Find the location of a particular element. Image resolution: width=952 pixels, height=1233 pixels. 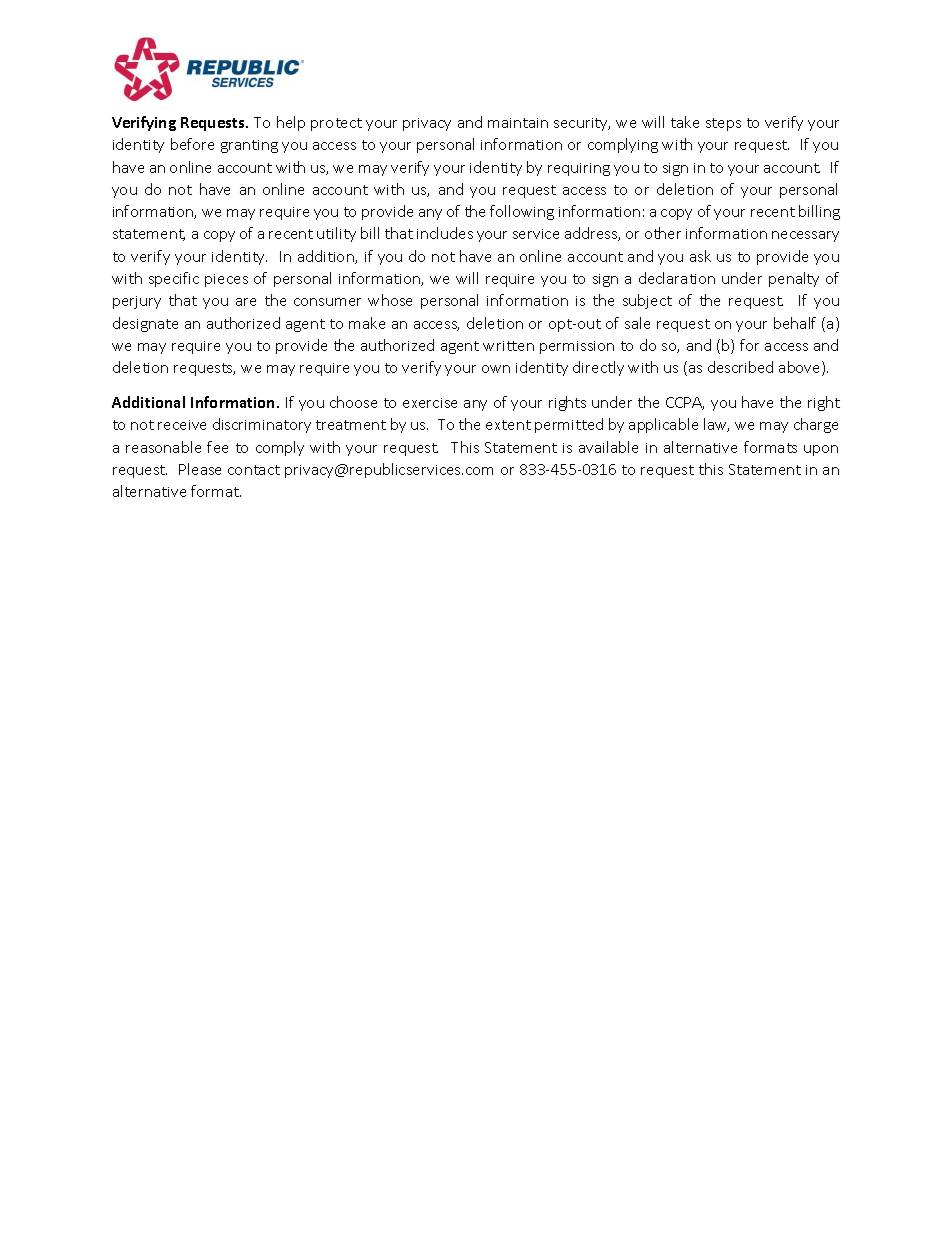

Please is located at coordinates (200, 469).
